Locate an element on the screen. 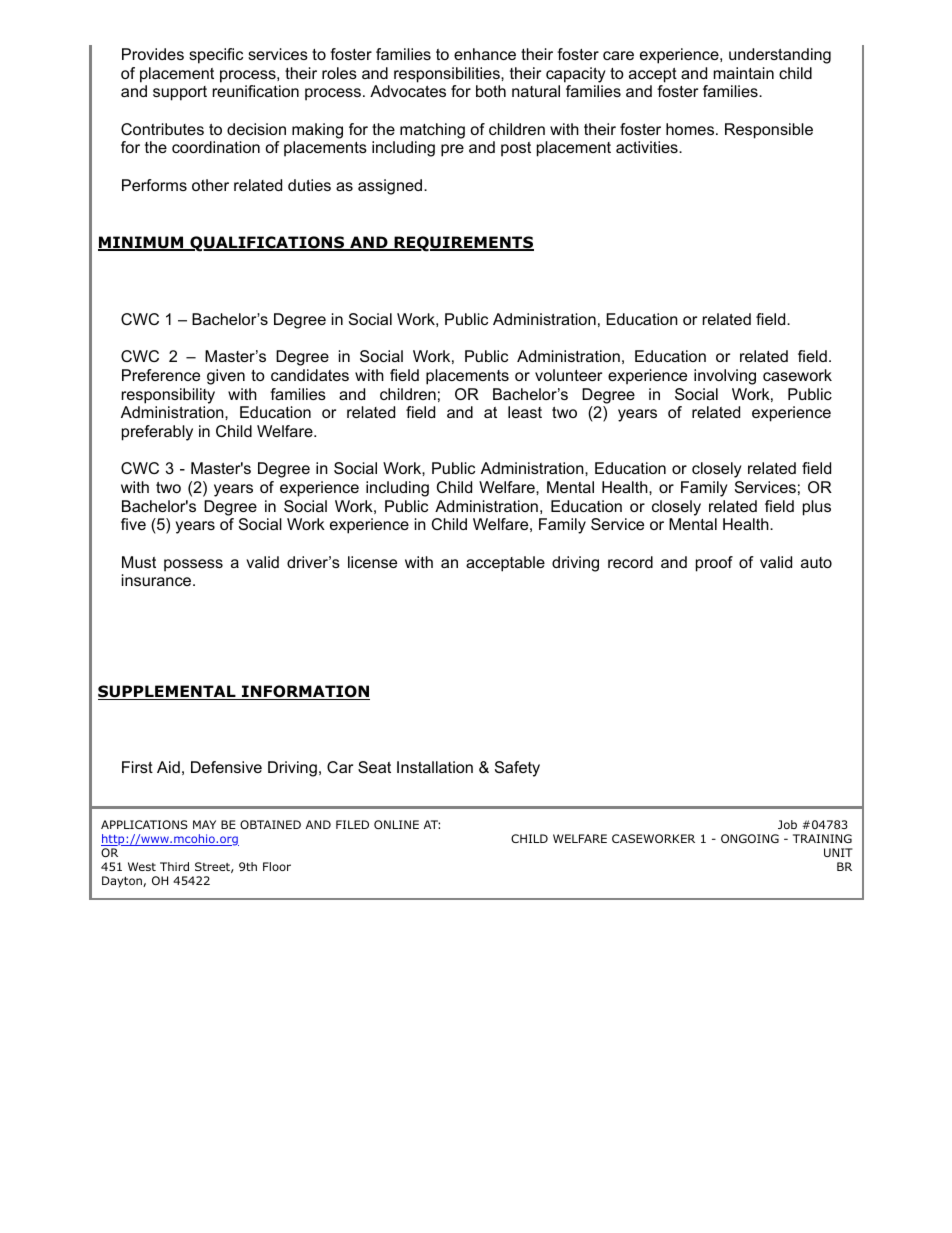 Image resolution: width=952 pixels, height=1233 pixels. plus is located at coordinates (817, 508).
